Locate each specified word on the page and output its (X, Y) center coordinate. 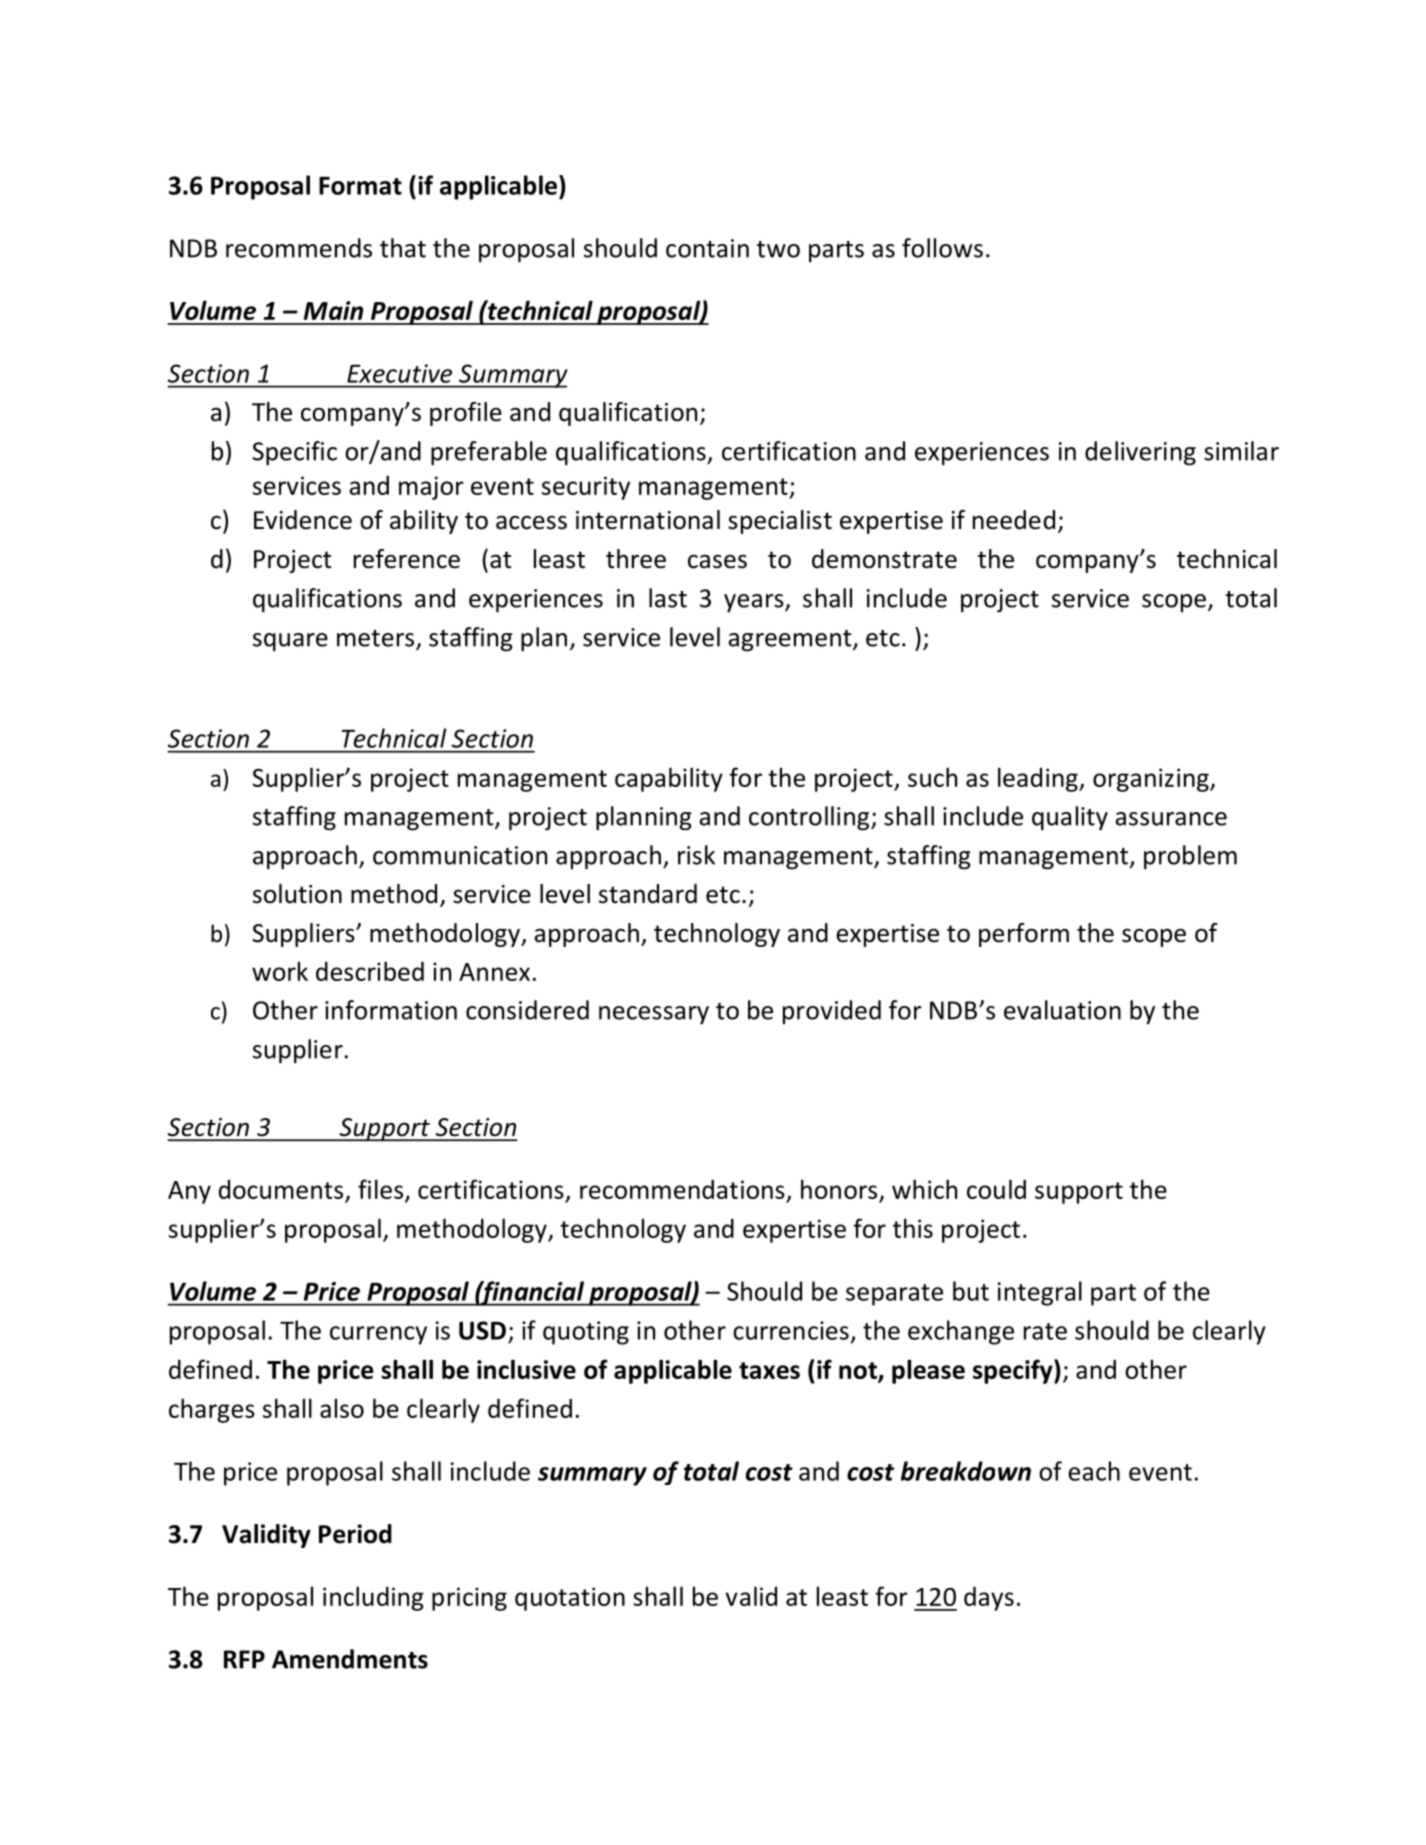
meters (377, 639)
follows (942, 248)
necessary (654, 1015)
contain (707, 248)
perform (1024, 935)
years (755, 603)
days (989, 1599)
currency (378, 1335)
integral (1040, 1293)
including (373, 1598)
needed (1014, 520)
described (370, 971)
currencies (791, 1330)
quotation (570, 1599)
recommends (299, 248)
